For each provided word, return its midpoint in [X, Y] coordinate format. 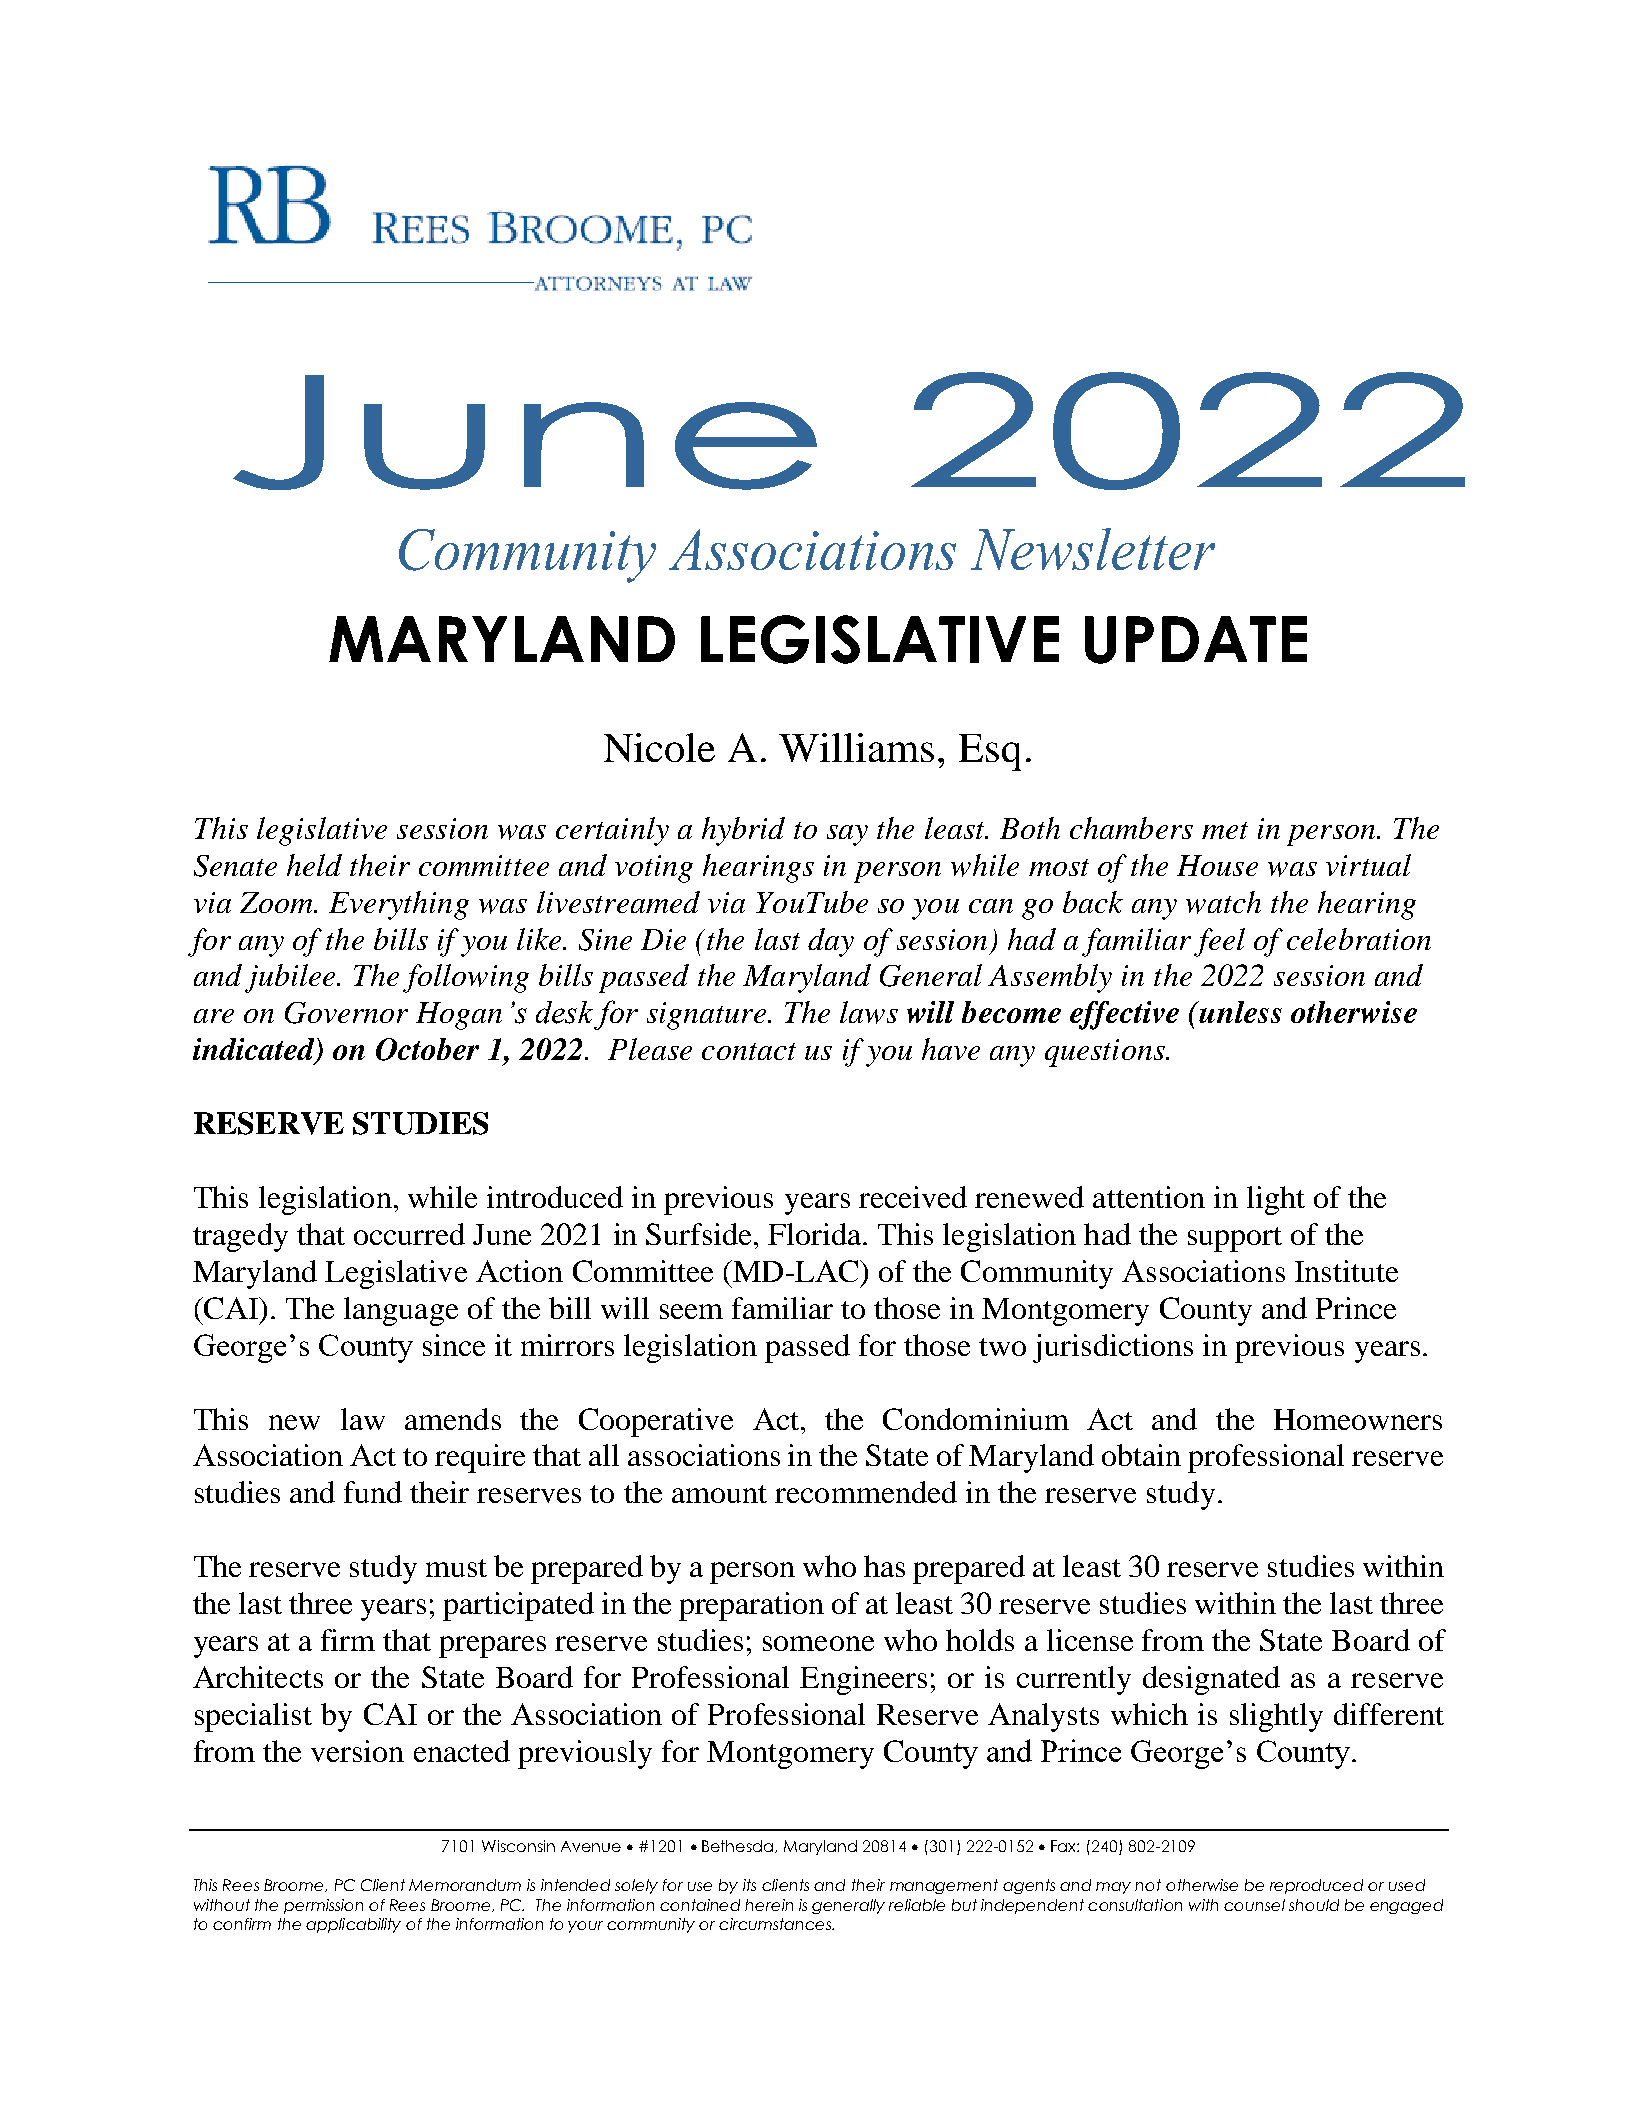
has [884, 1566]
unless [1239, 1012]
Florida [816, 1234]
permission [323, 1906]
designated [1211, 1680]
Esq [990, 752]
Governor [346, 1013]
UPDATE [1196, 640]
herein [769, 1905]
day [831, 942]
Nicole [659, 747]
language [401, 1311]
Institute [1346, 1271]
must [456, 1568]
